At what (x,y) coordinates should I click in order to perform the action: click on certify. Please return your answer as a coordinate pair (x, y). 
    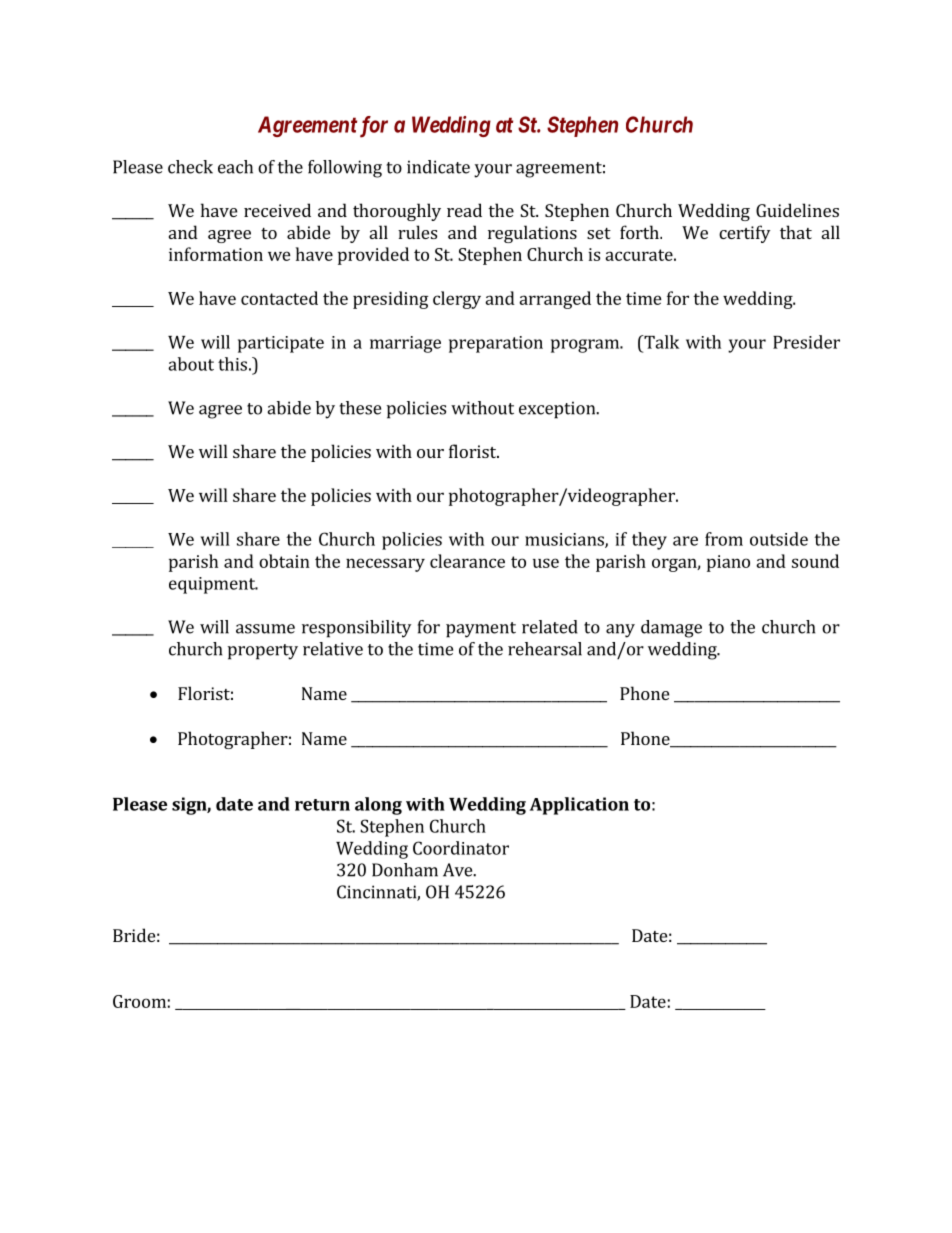
    Looking at the image, I should click on (744, 234).
